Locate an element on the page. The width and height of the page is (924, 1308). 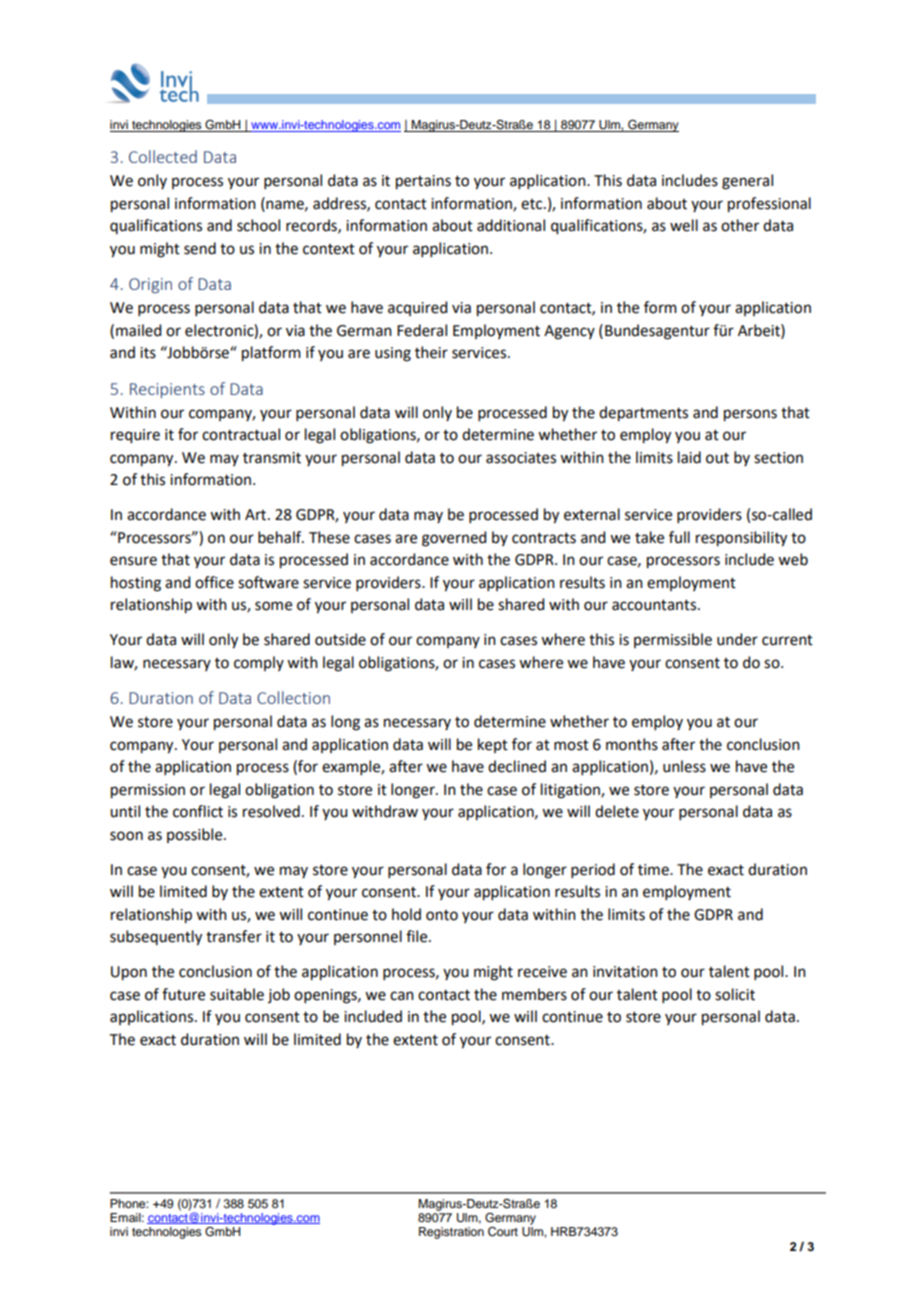
accountants is located at coordinates (655, 605).
